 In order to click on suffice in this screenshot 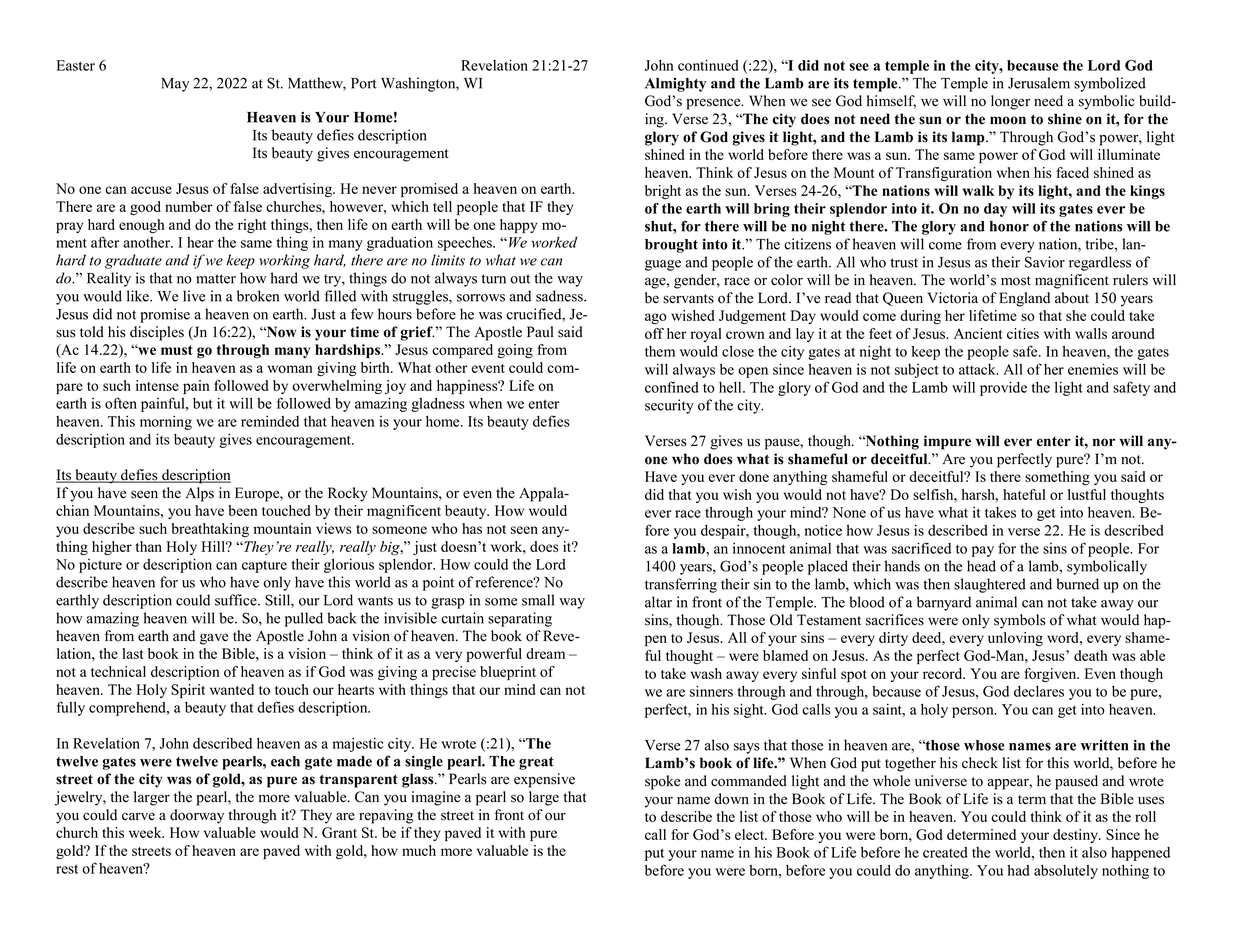, I will do `click(237, 600)`.
